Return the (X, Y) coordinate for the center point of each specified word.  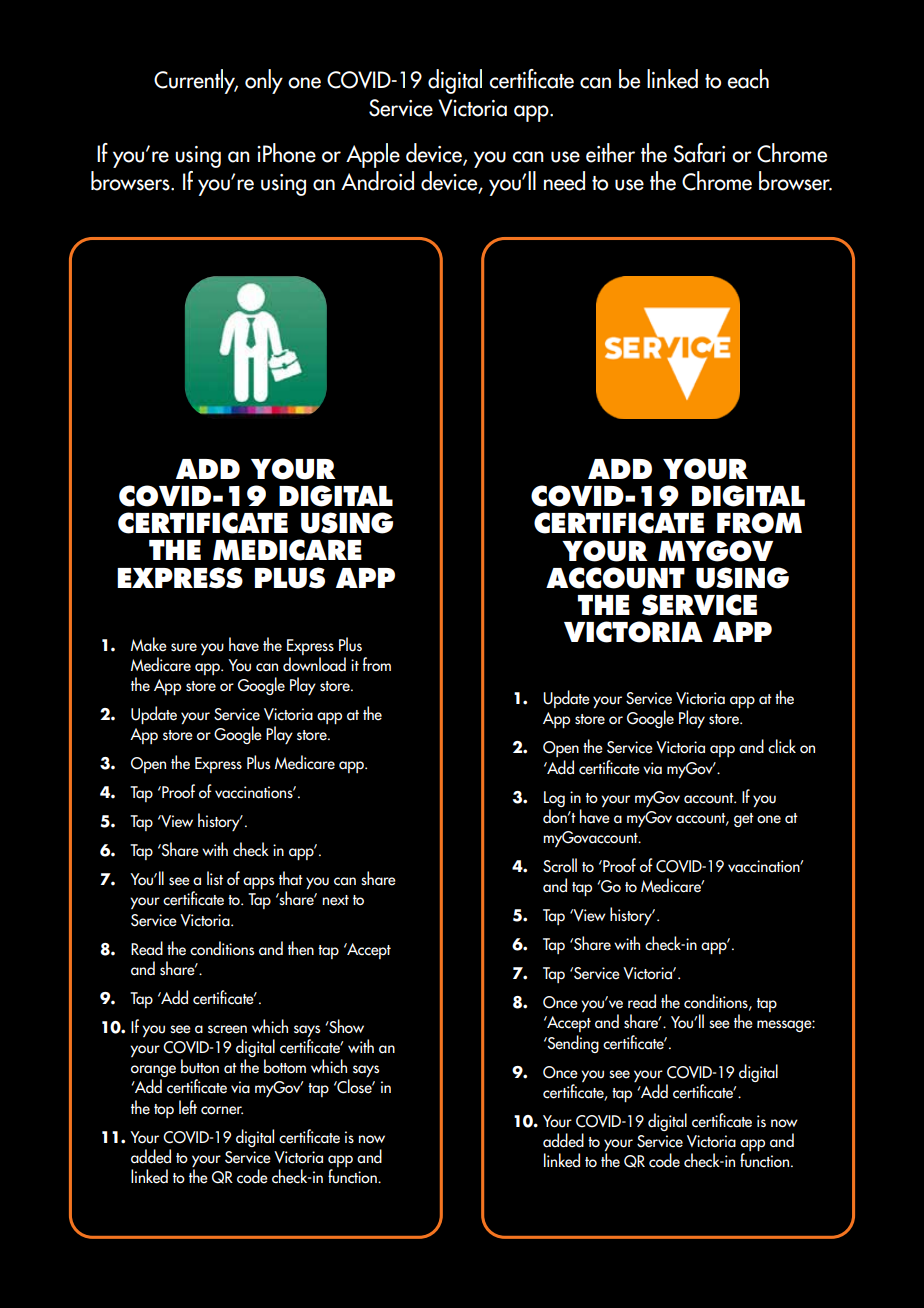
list (215, 878)
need (564, 181)
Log (554, 799)
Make (149, 644)
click (782, 746)
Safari (699, 153)
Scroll (560, 865)
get (744, 820)
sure (184, 647)
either (610, 153)
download (314, 664)
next (336, 900)
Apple (373, 155)
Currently (196, 81)
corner (222, 1110)
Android (377, 181)
